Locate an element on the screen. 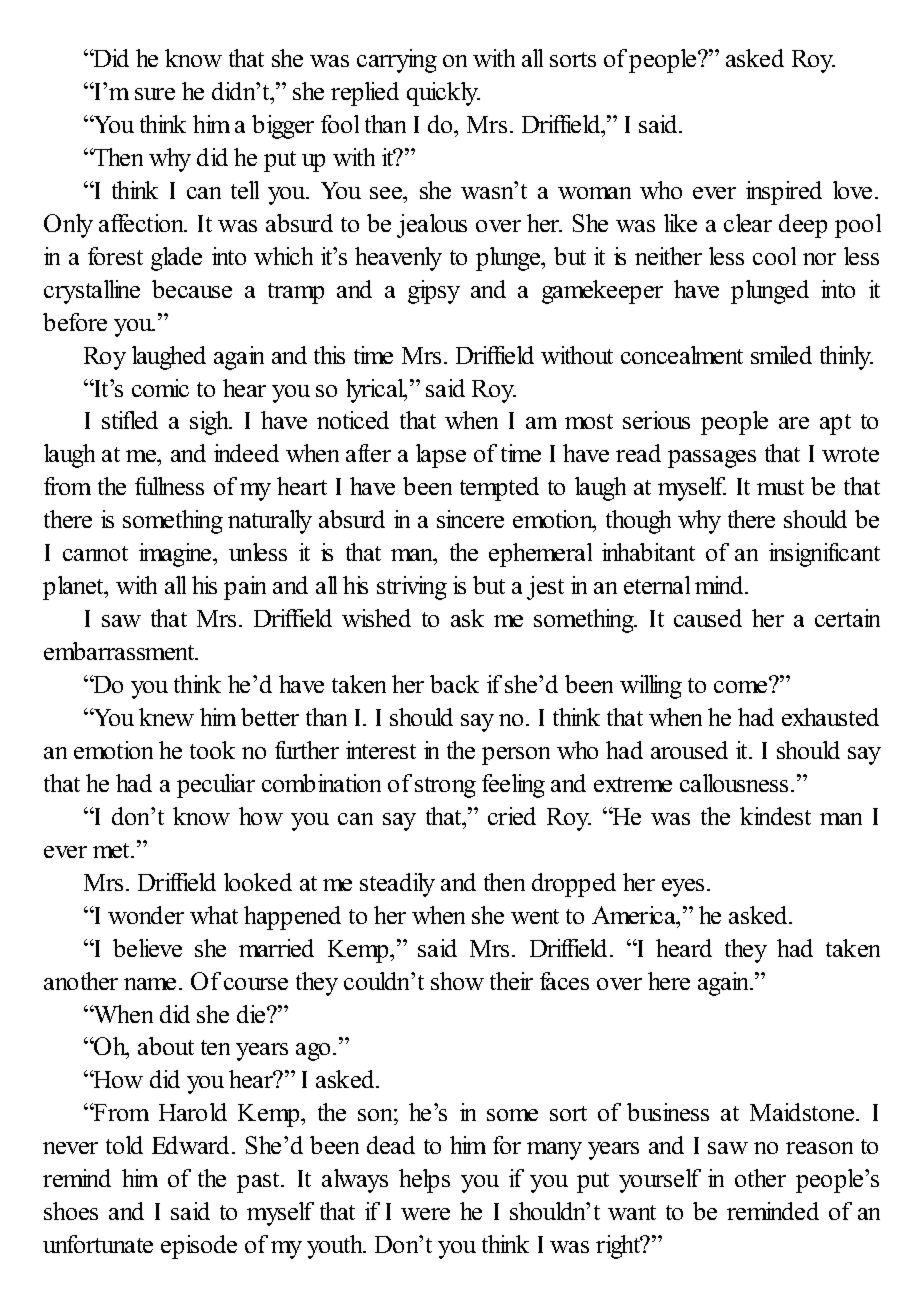  fullness is located at coordinates (169, 486).
